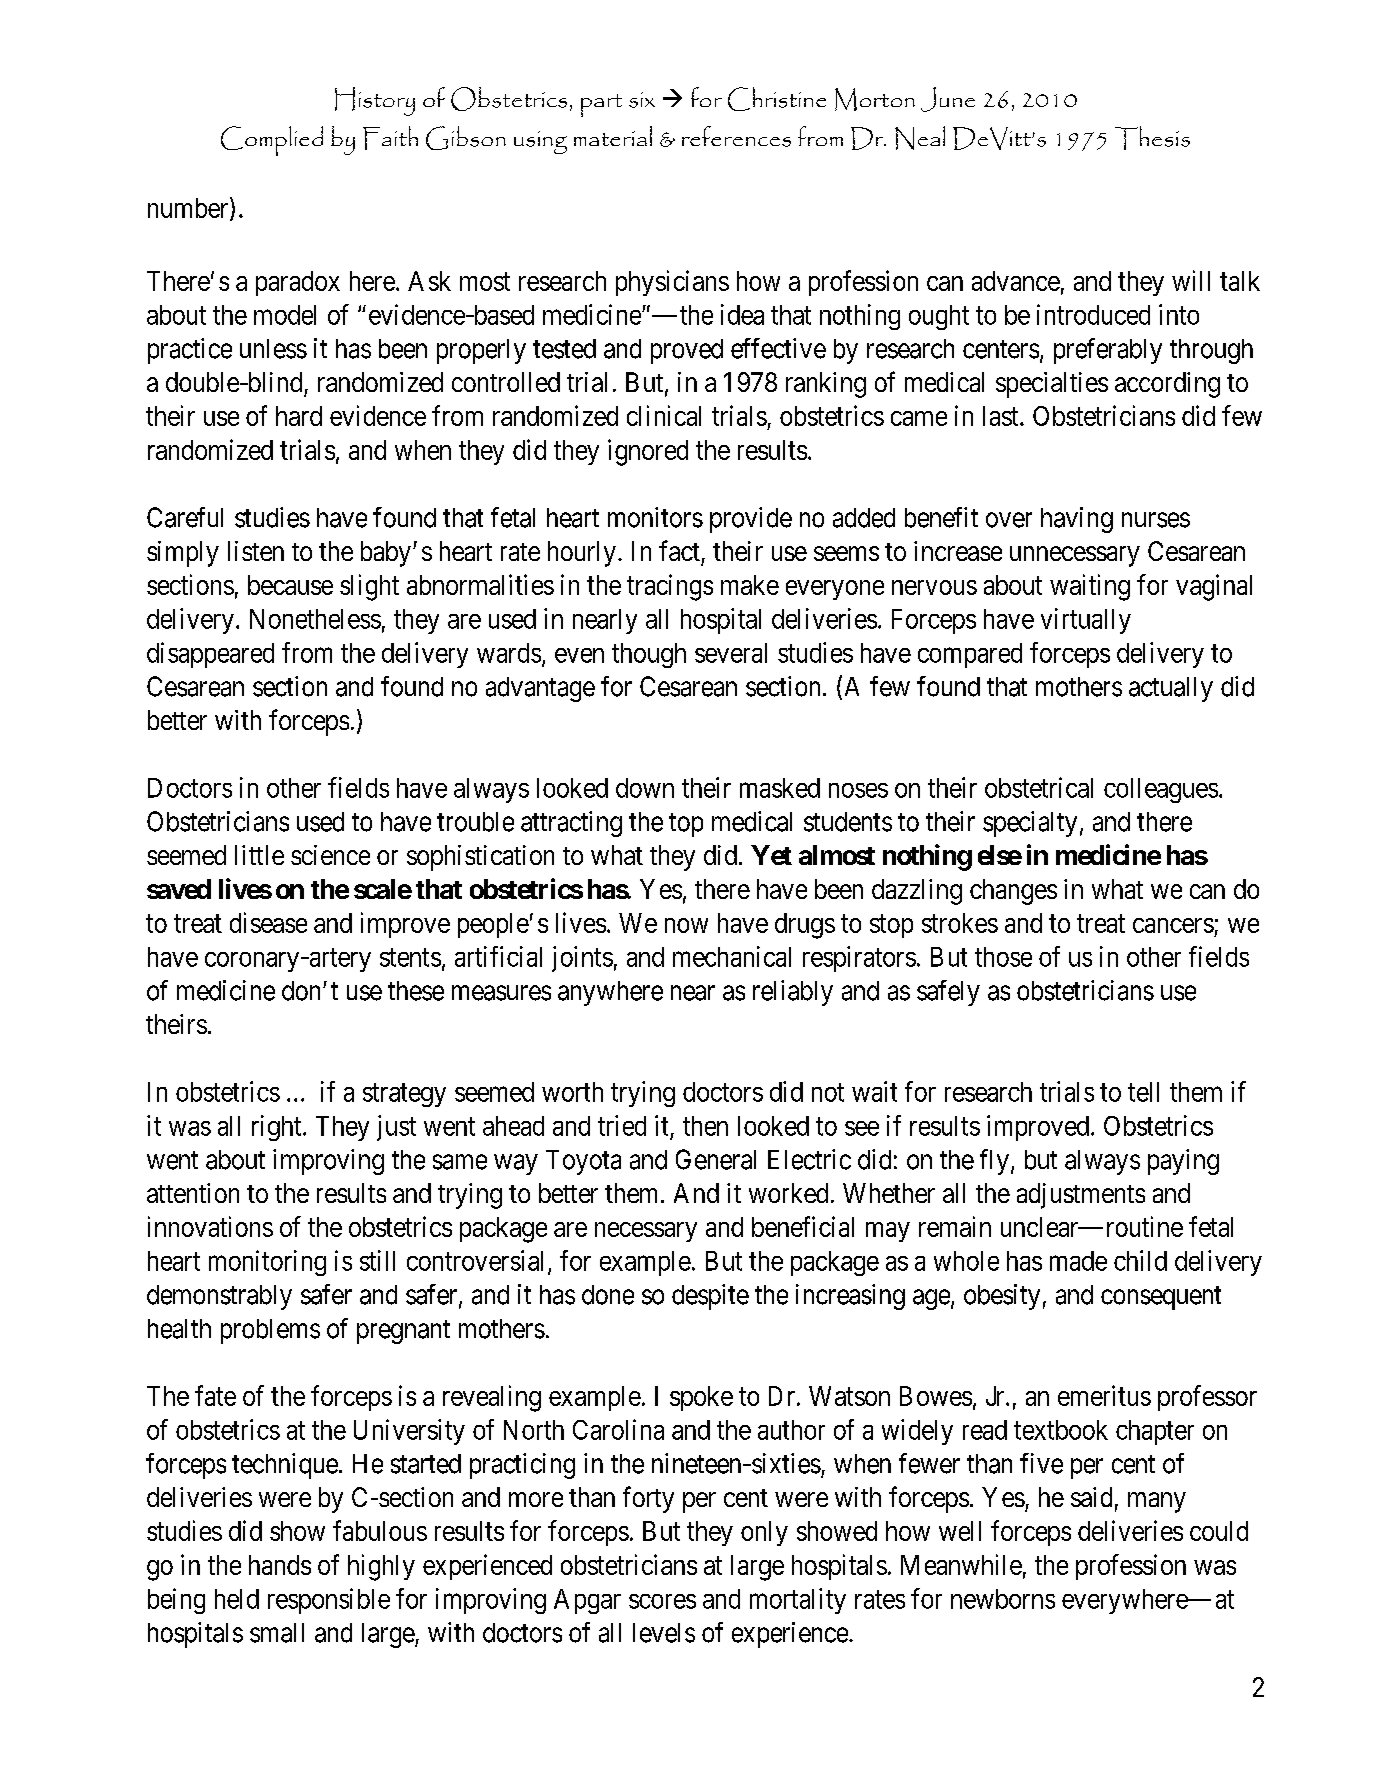 Image resolution: width=1378 pixels, height=1784 pixels. What do you see at coordinates (662, 1601) in the screenshot?
I see `scores` at bounding box center [662, 1601].
